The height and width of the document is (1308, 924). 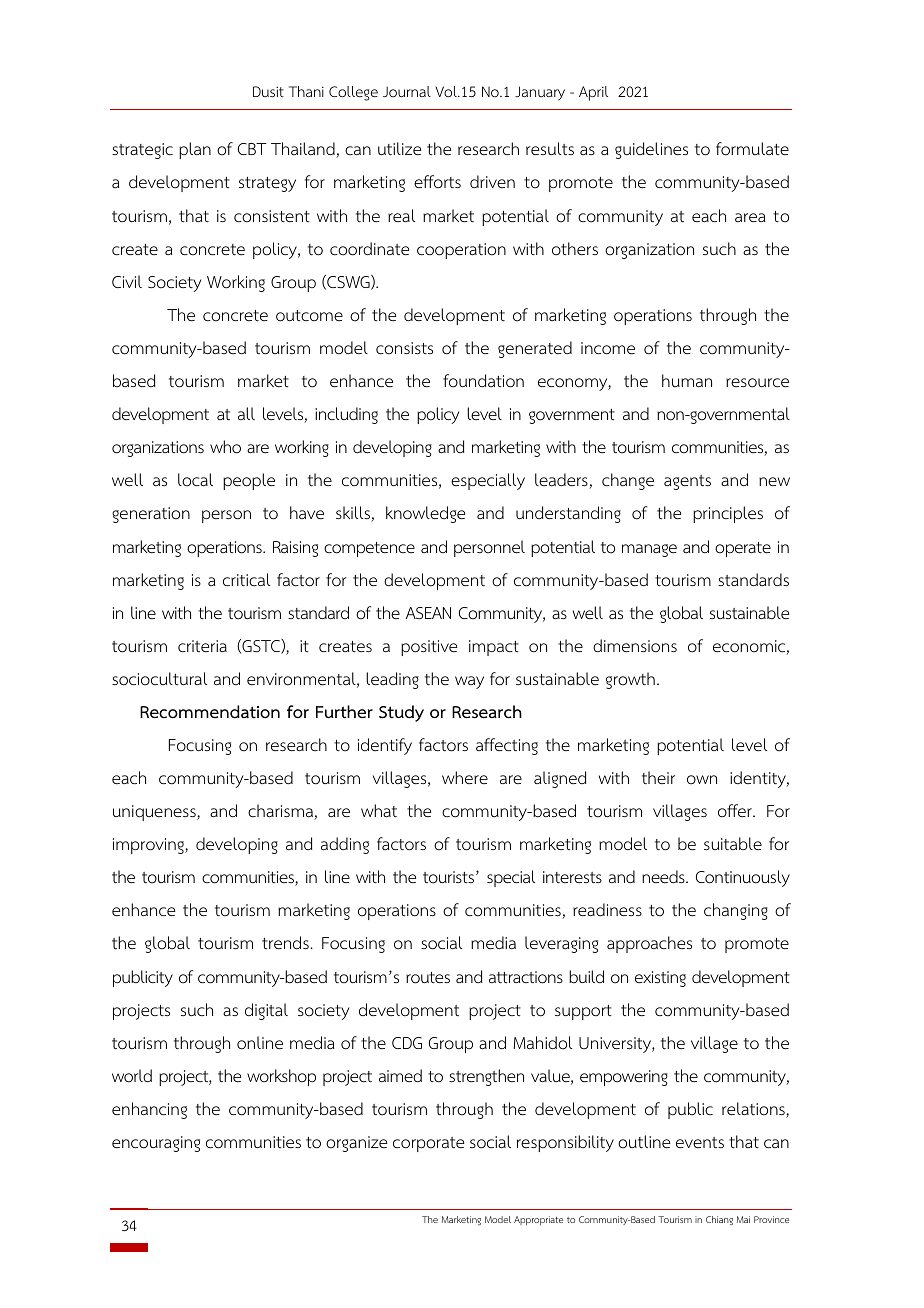 I want to click on encouraging, so click(x=156, y=1144).
